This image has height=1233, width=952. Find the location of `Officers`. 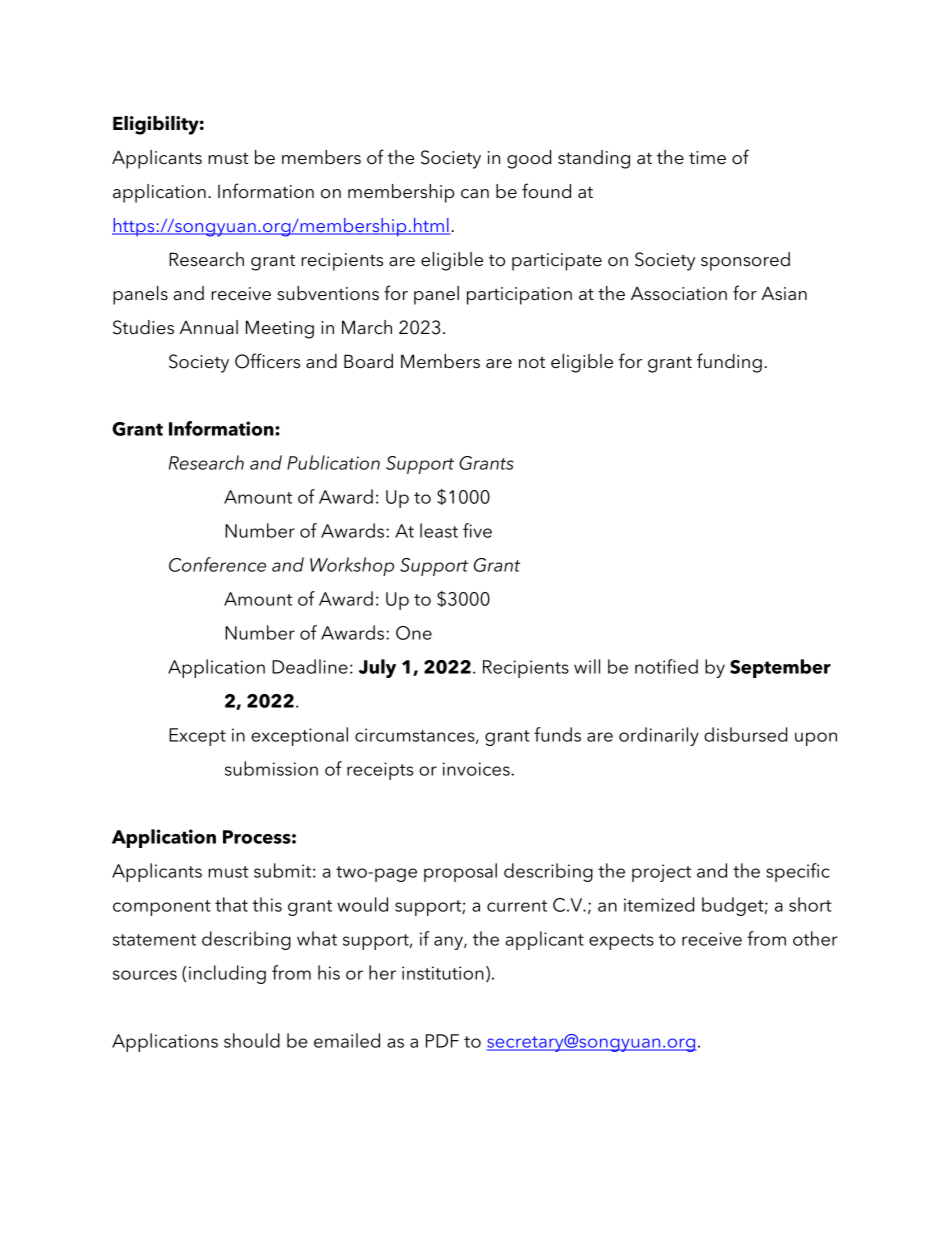

Officers is located at coordinates (267, 361).
